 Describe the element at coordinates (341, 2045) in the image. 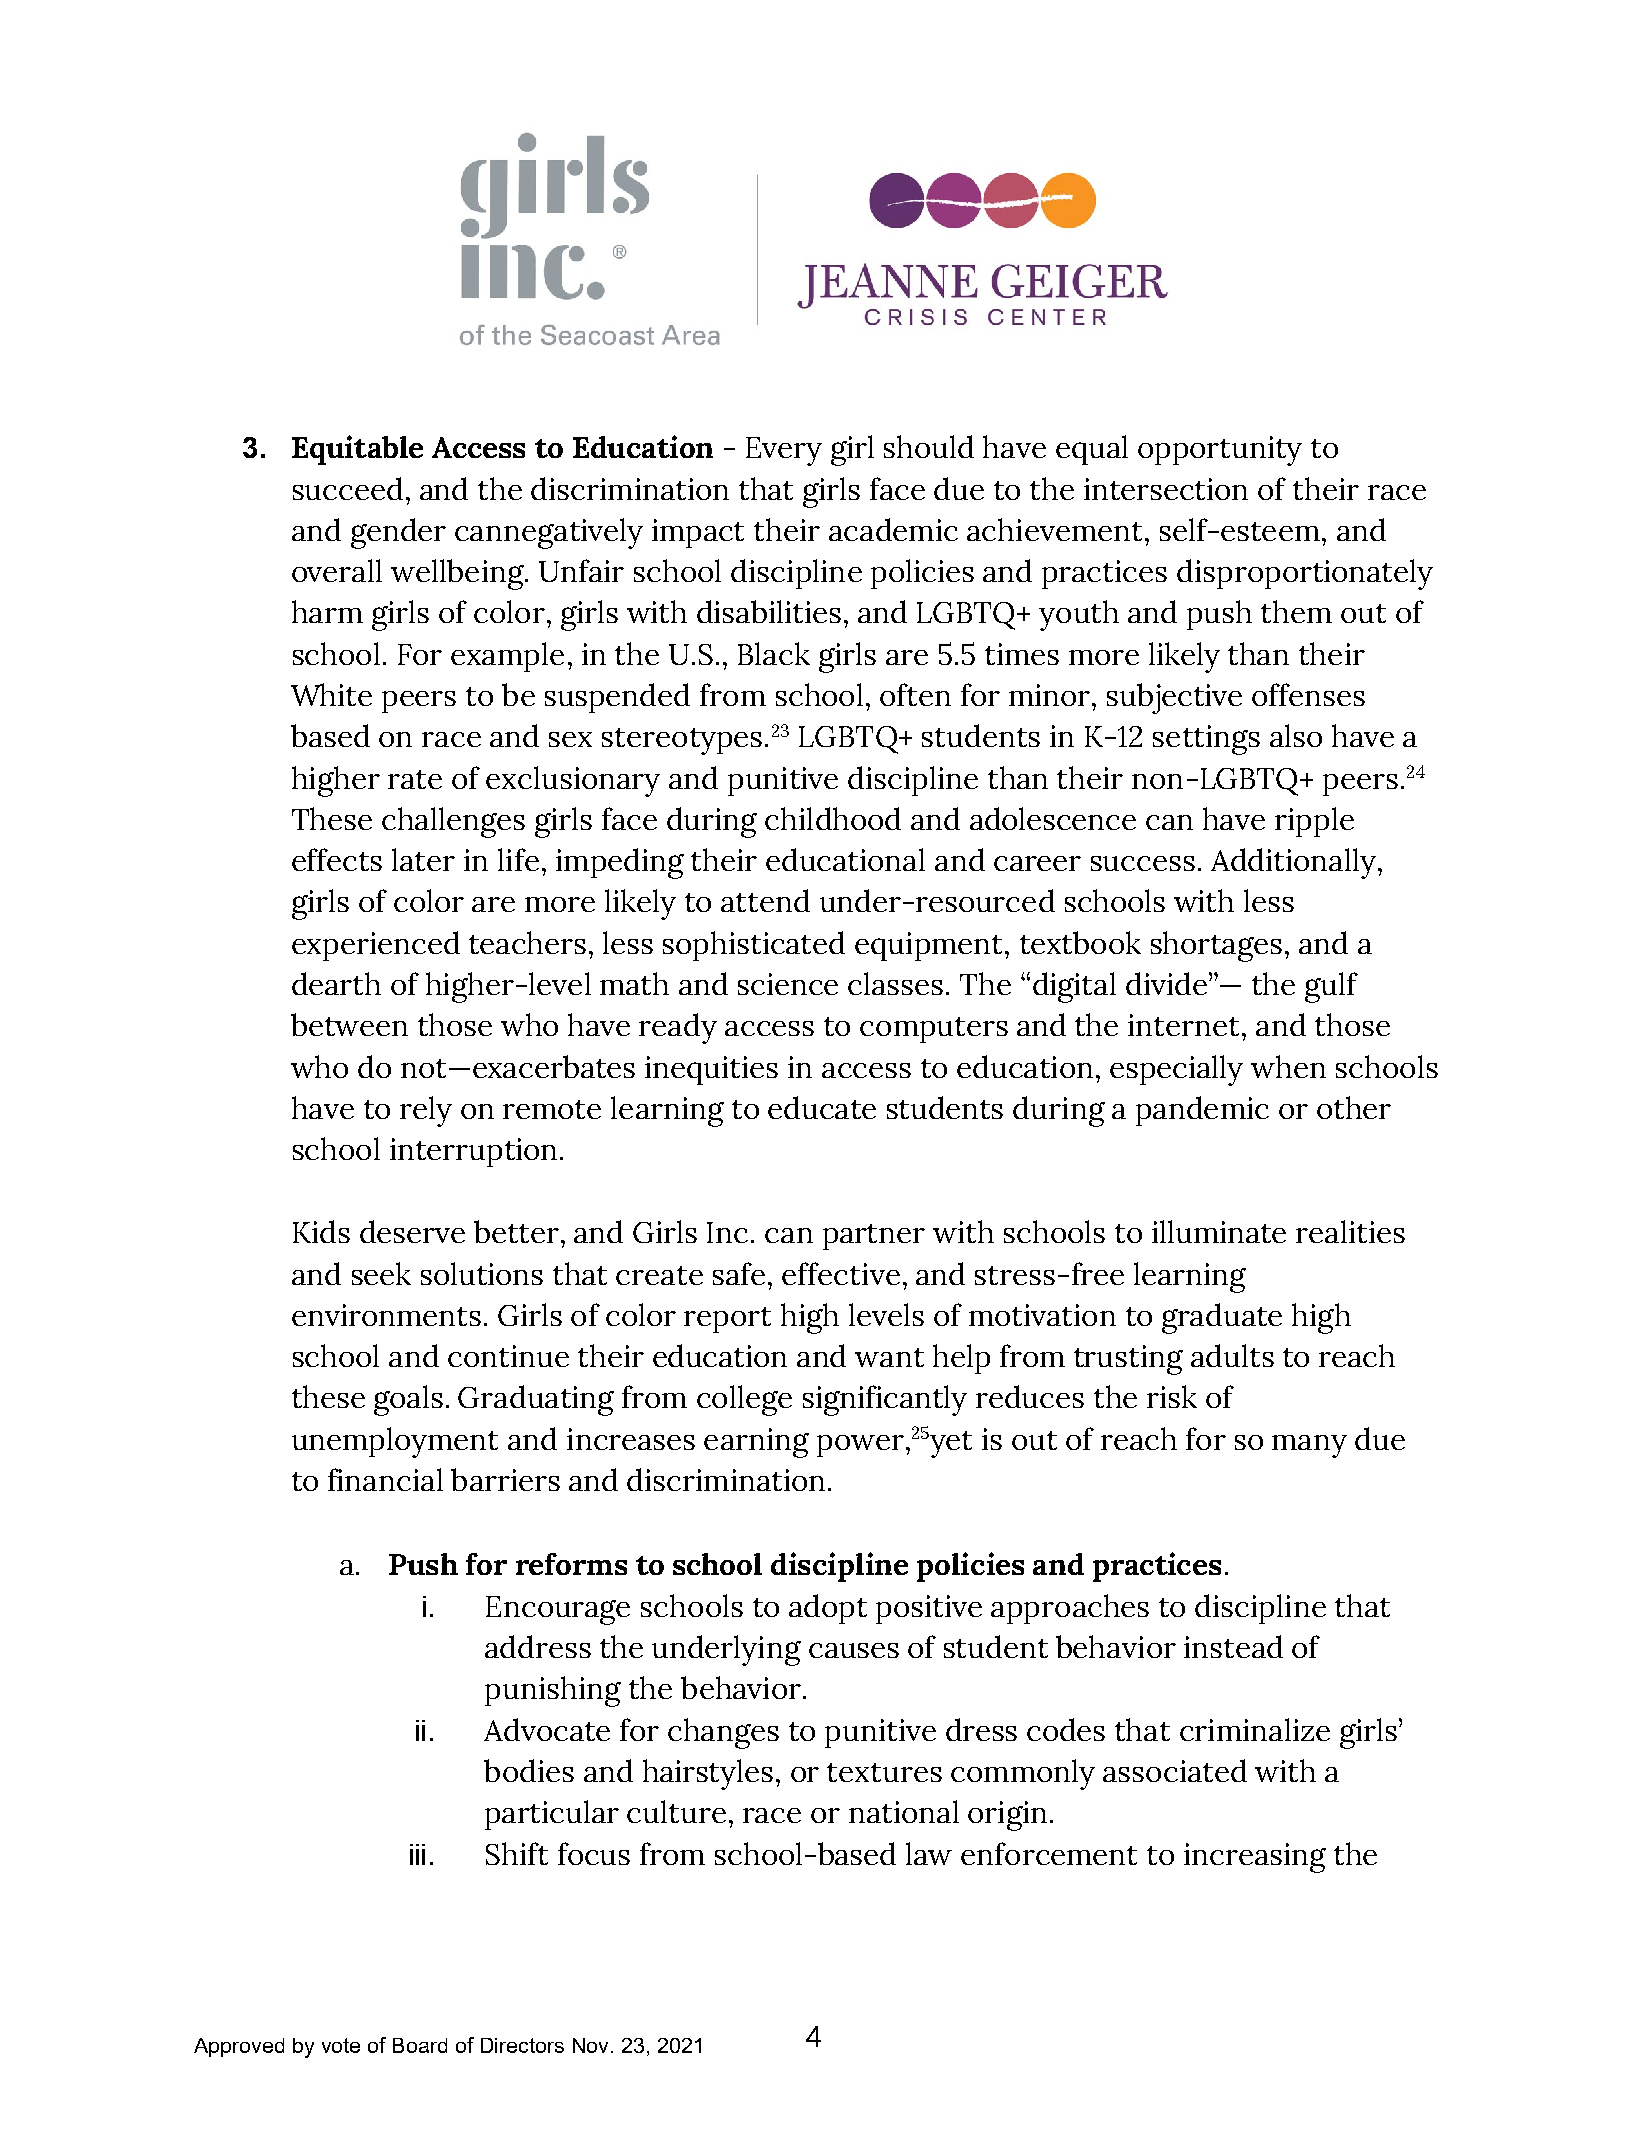

I see `vote` at that location.
